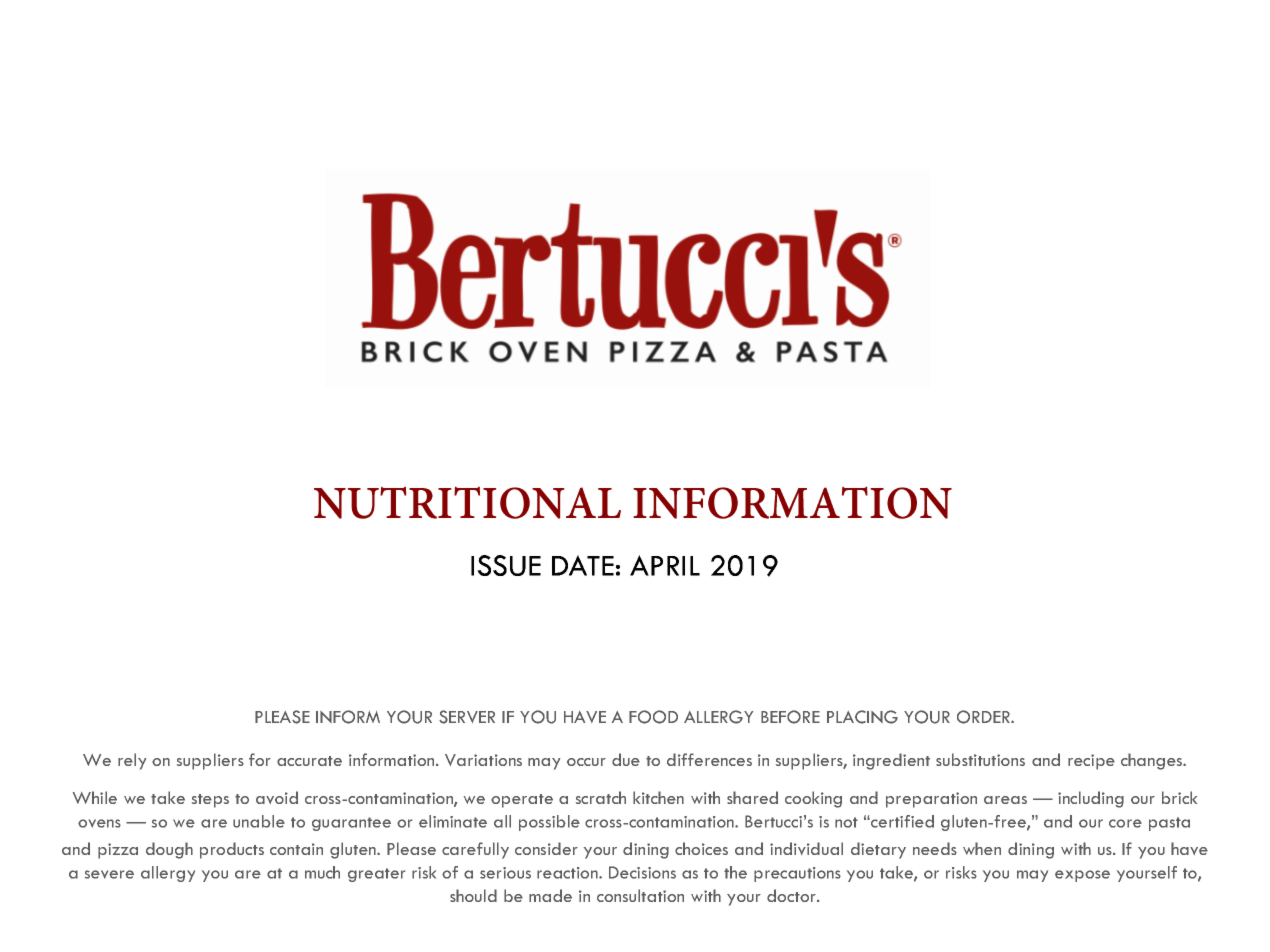  Describe the element at coordinates (210, 801) in the screenshot. I see `steps` at that location.
